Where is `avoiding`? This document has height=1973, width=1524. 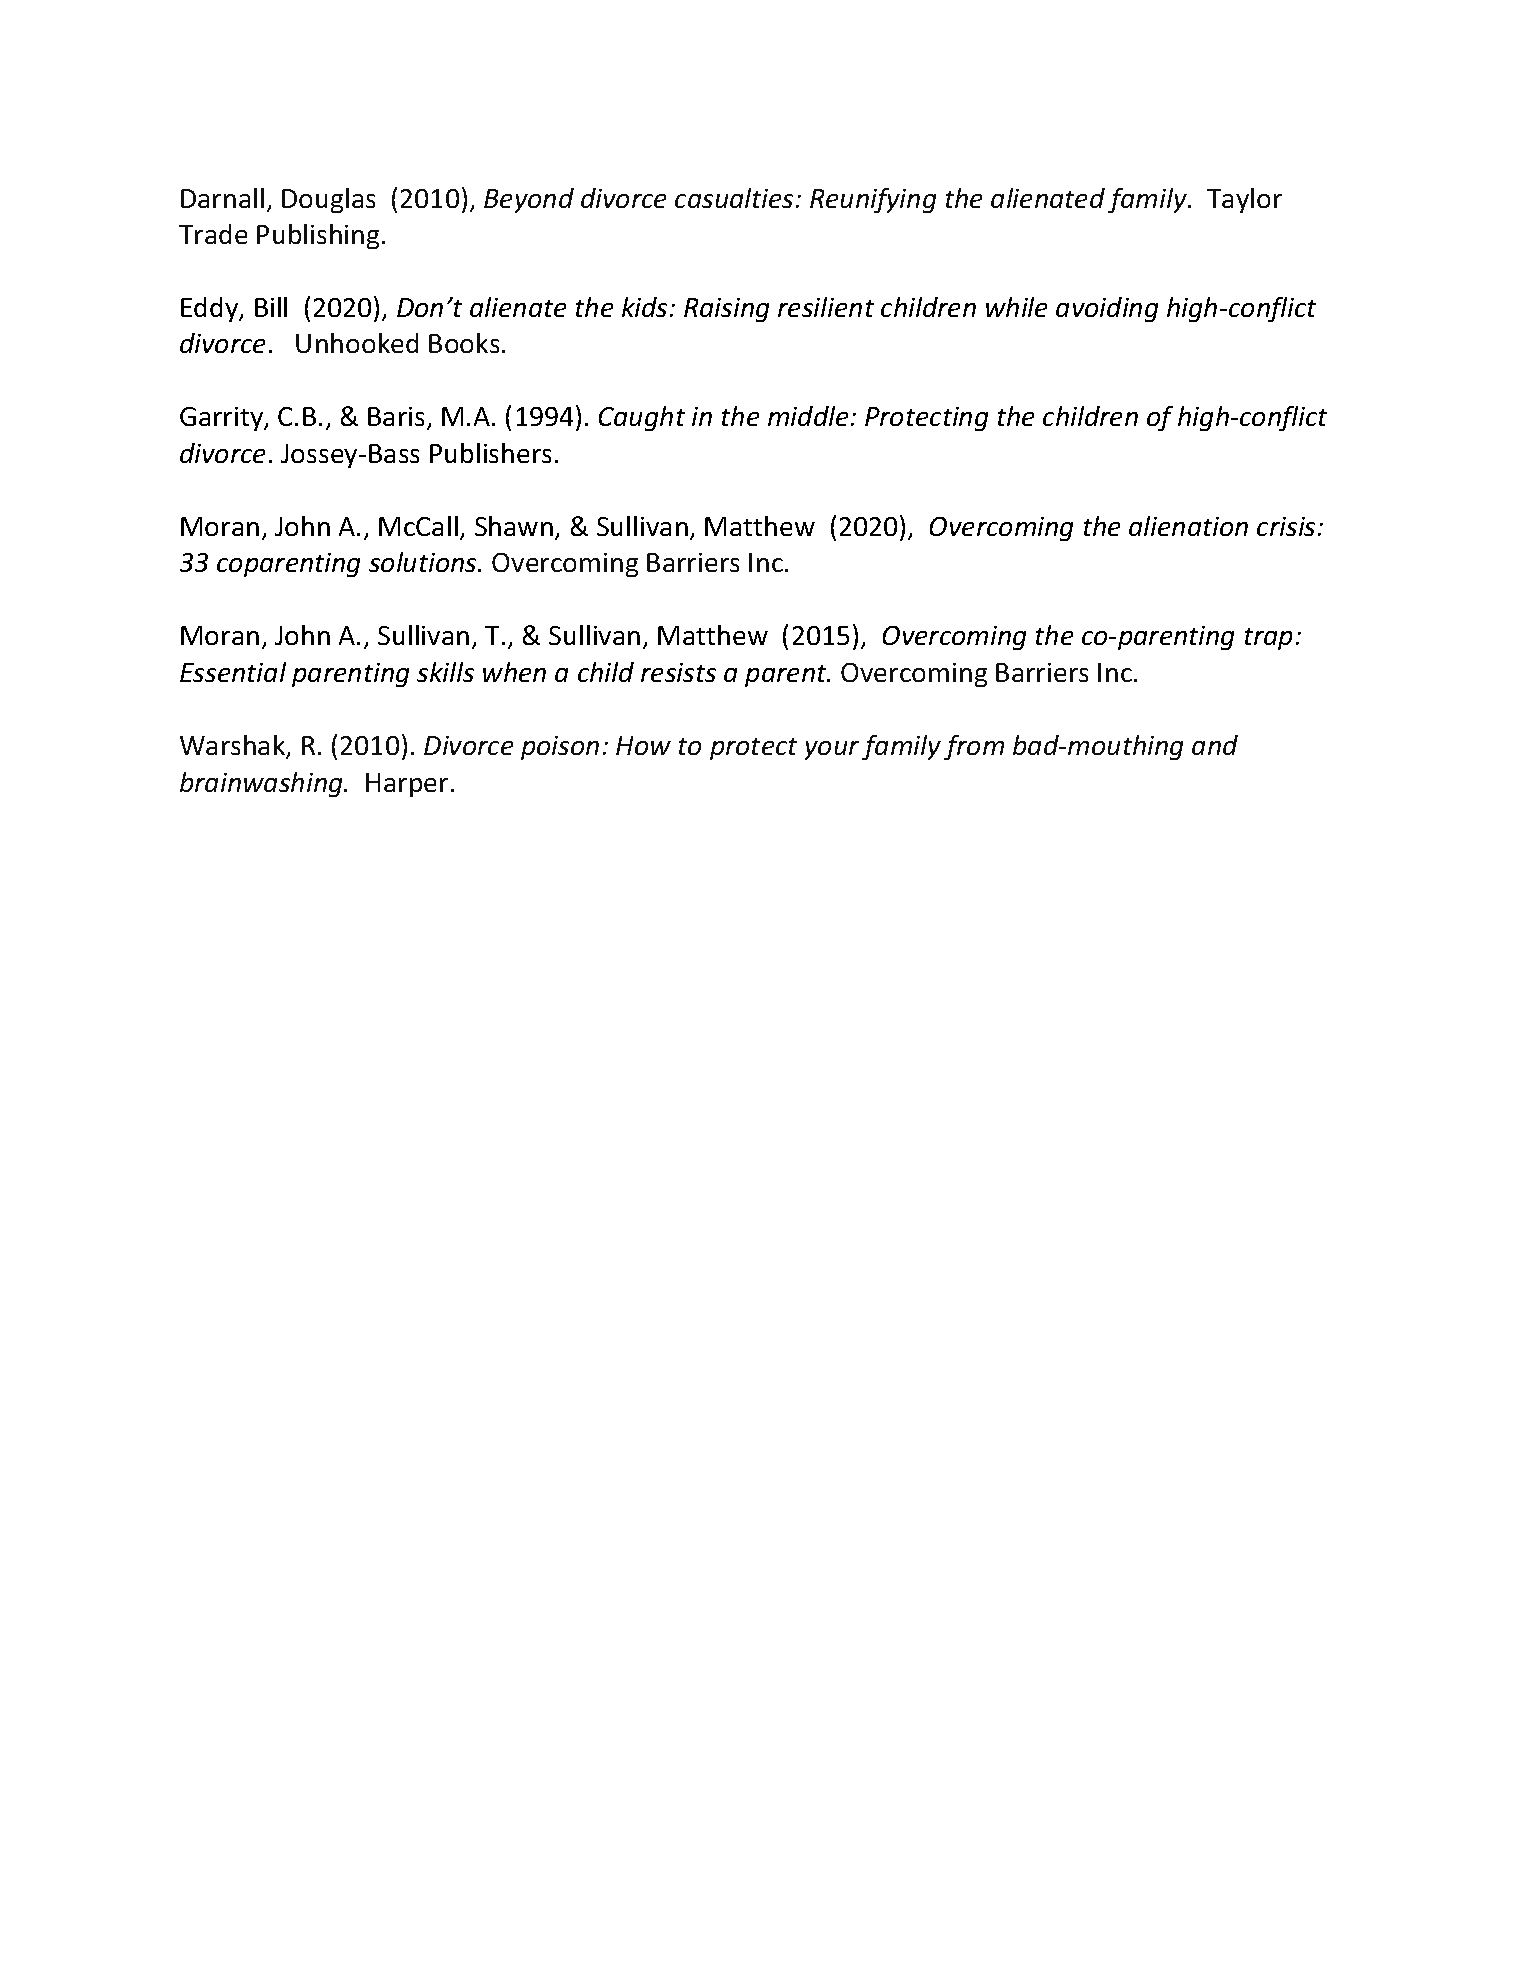
avoiding is located at coordinates (1107, 309).
